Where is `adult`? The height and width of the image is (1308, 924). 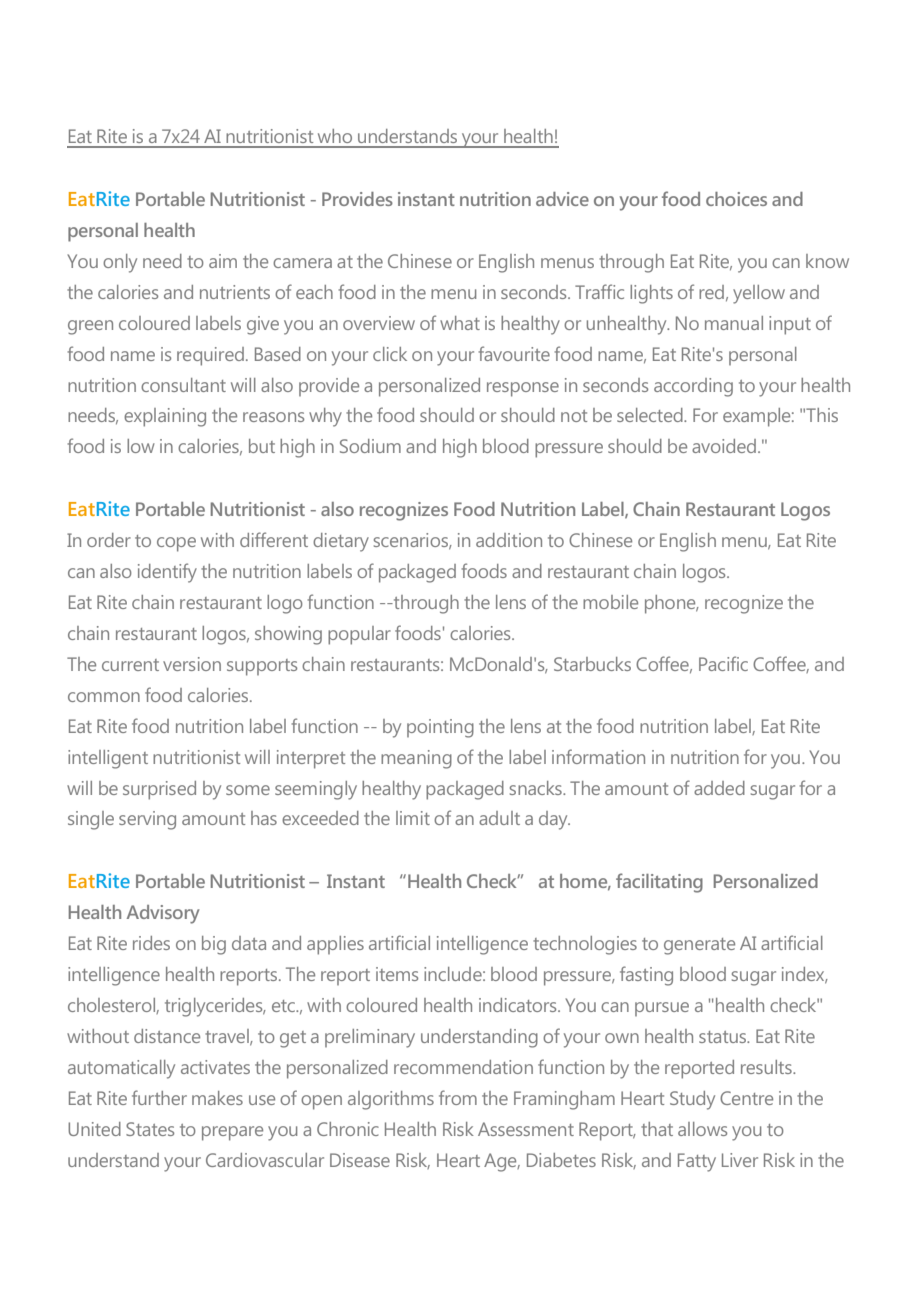
adult is located at coordinates (499, 818).
